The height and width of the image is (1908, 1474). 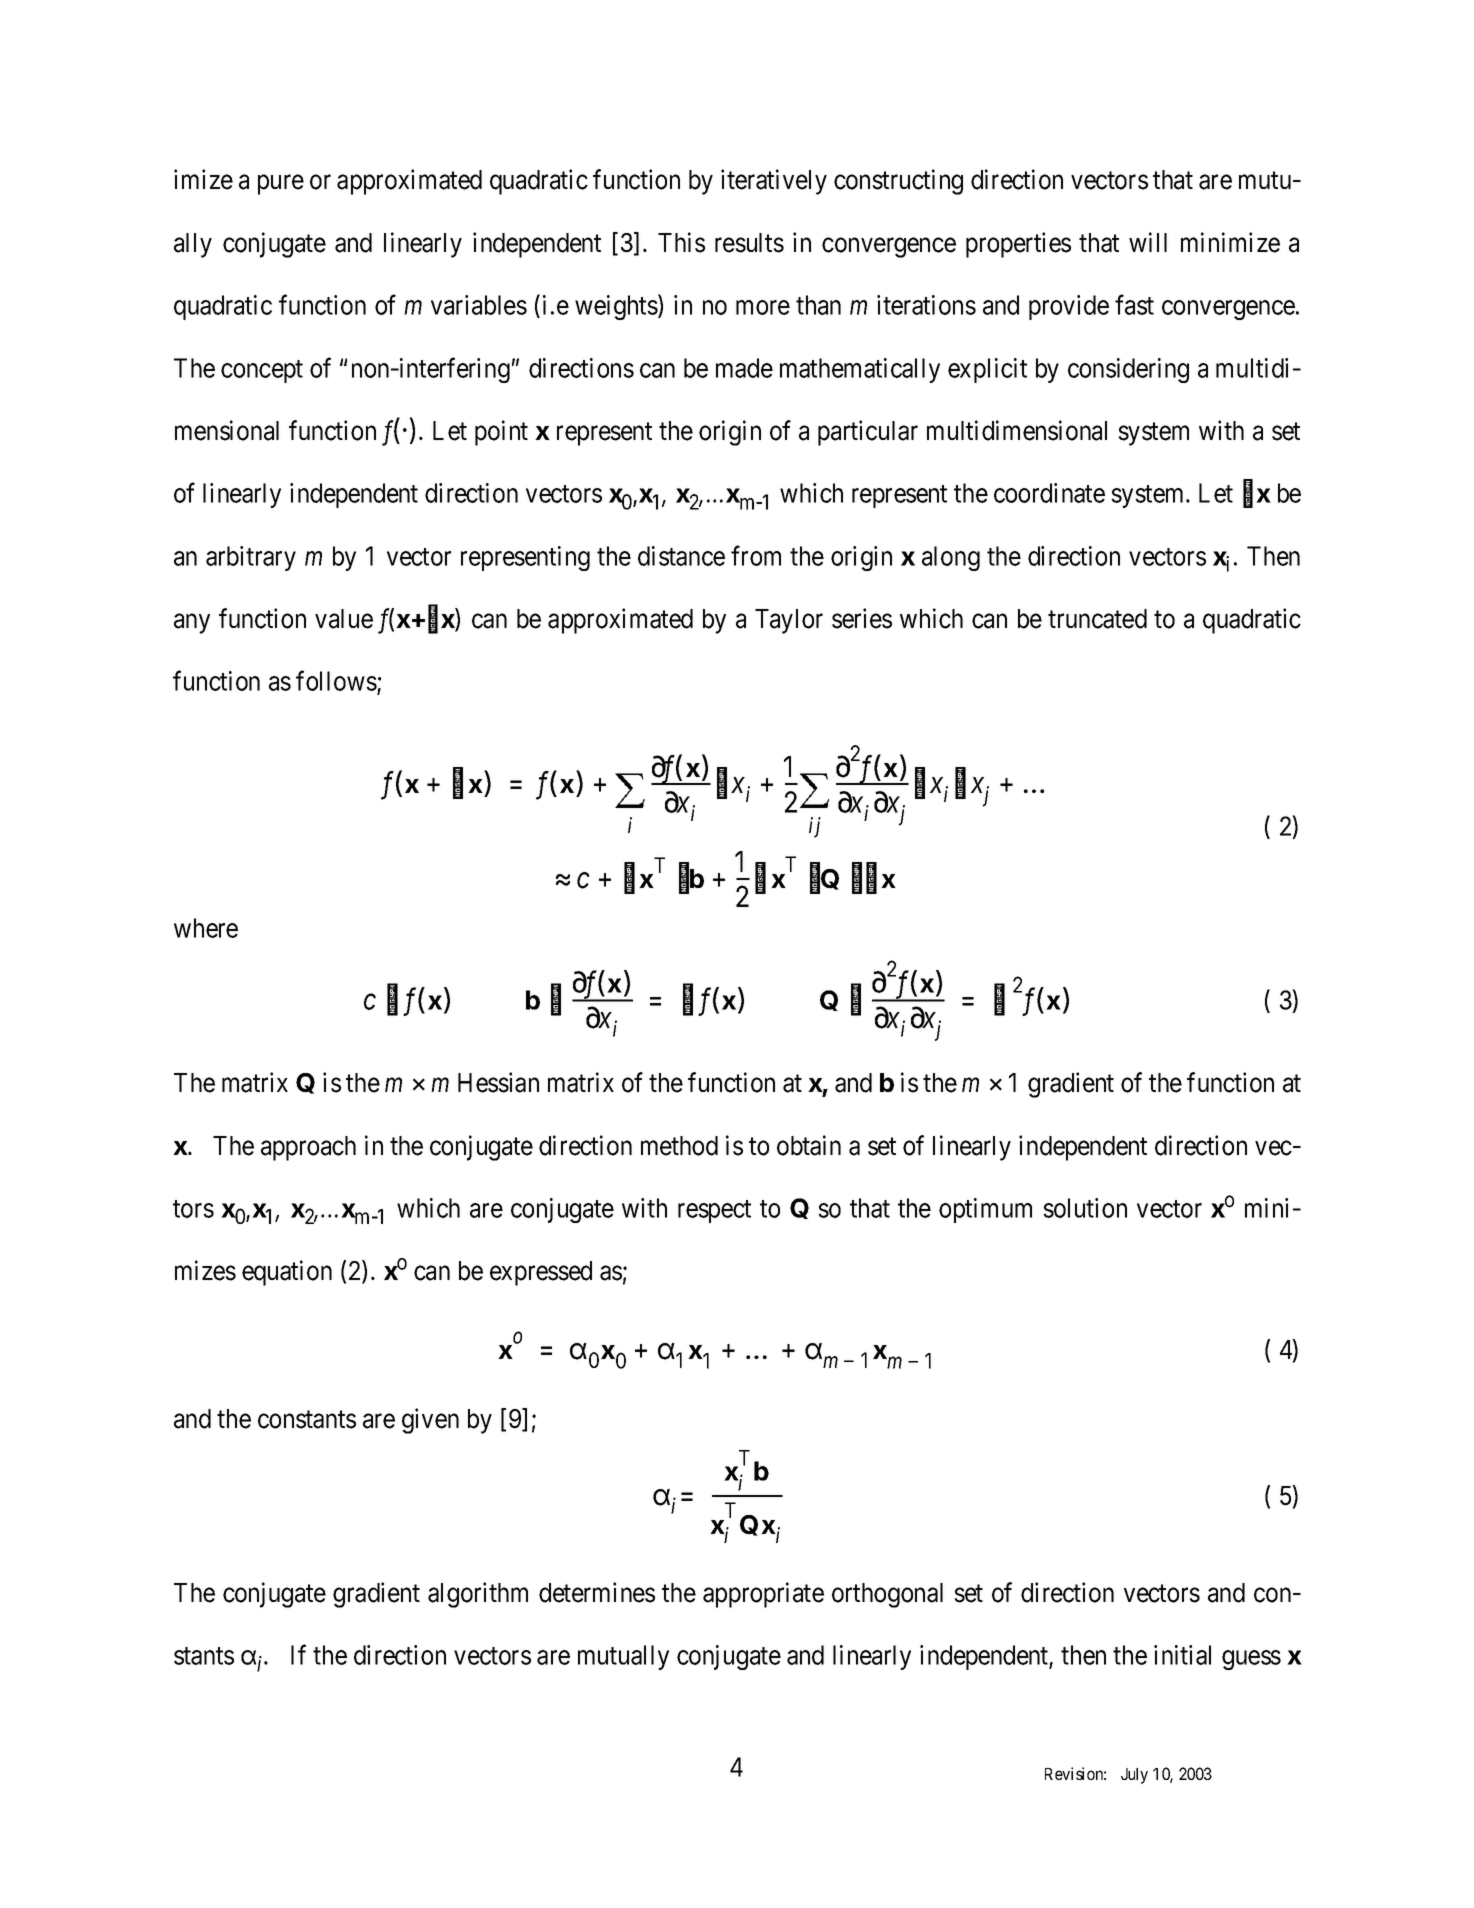 I want to click on appropriate, so click(x=763, y=1595).
